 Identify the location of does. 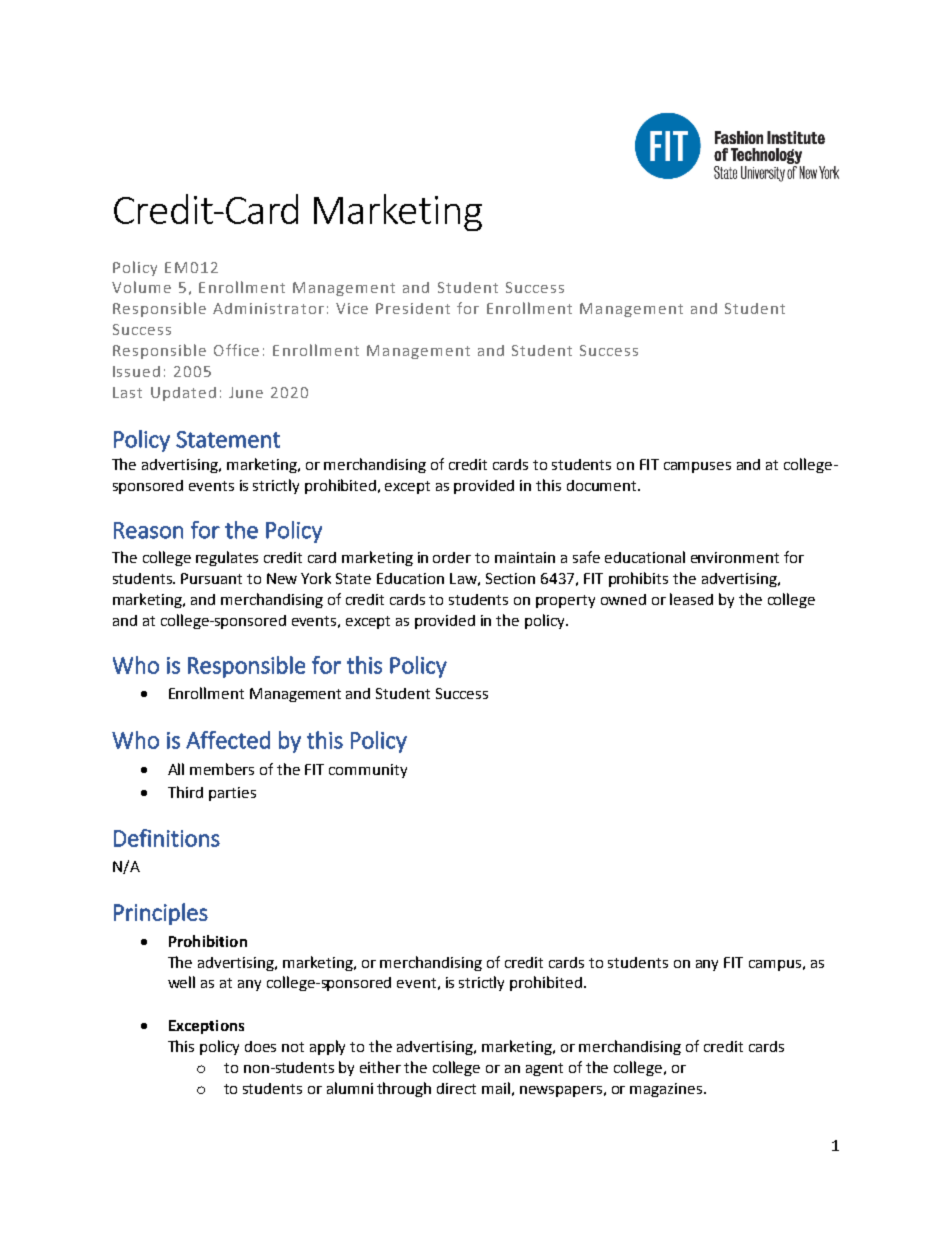
(260, 1046).
